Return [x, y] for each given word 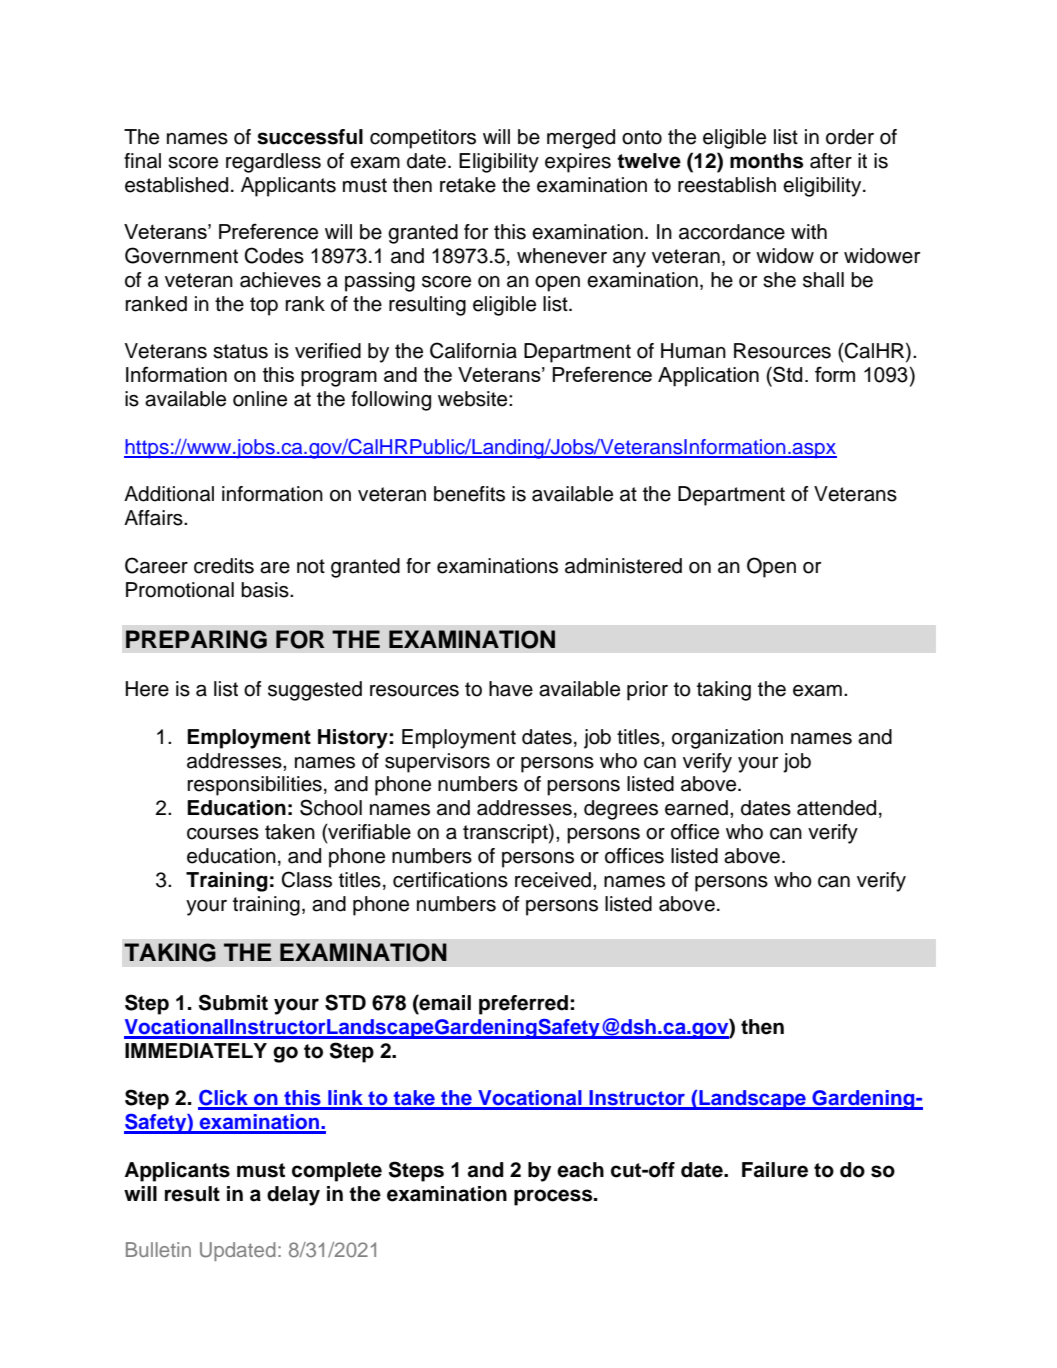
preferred [523, 1005]
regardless [273, 163]
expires [578, 163]
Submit [233, 1002]
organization [727, 739]
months [766, 161]
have [511, 689]
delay [293, 1196]
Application [708, 377]
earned [696, 808]
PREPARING [196, 639]
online [260, 399]
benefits [469, 494]
